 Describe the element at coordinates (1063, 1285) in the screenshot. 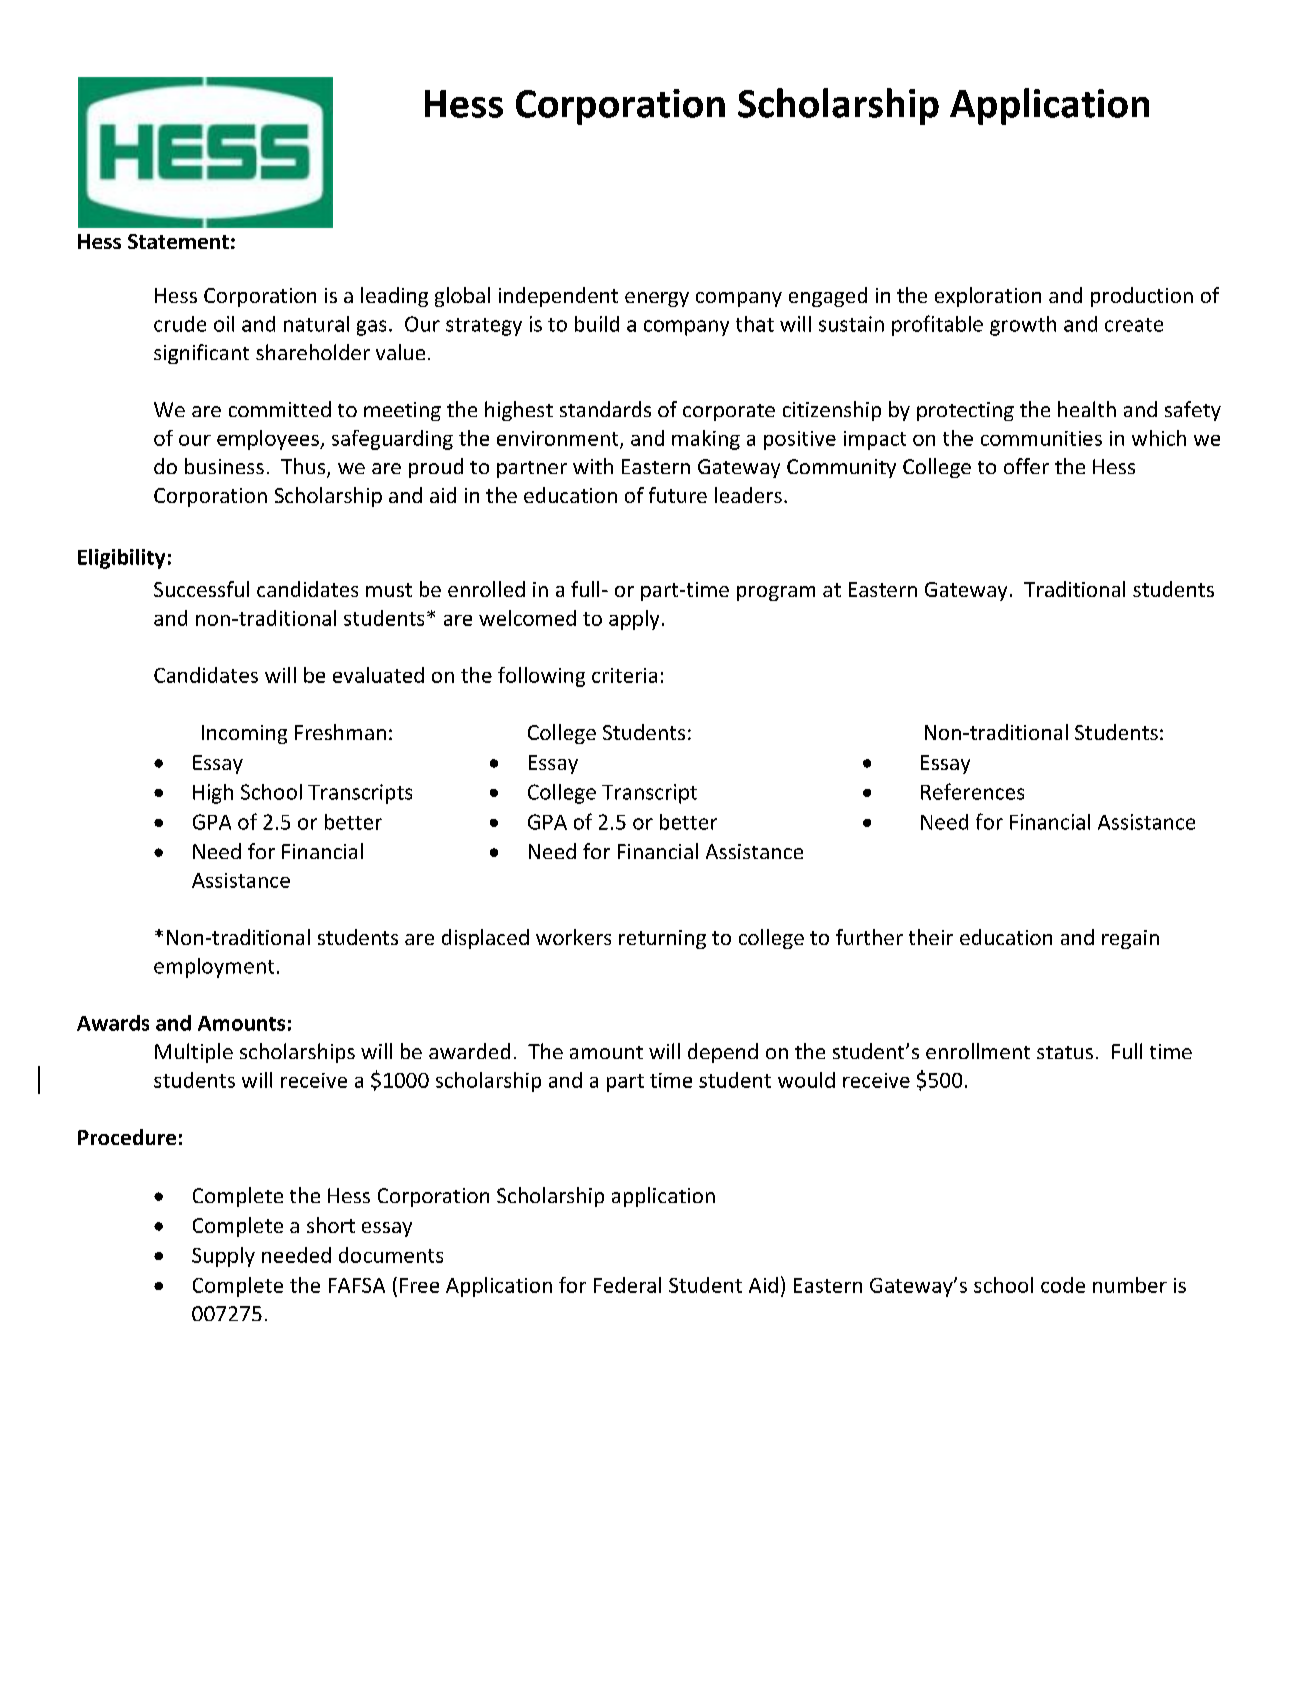

I see `code` at that location.
